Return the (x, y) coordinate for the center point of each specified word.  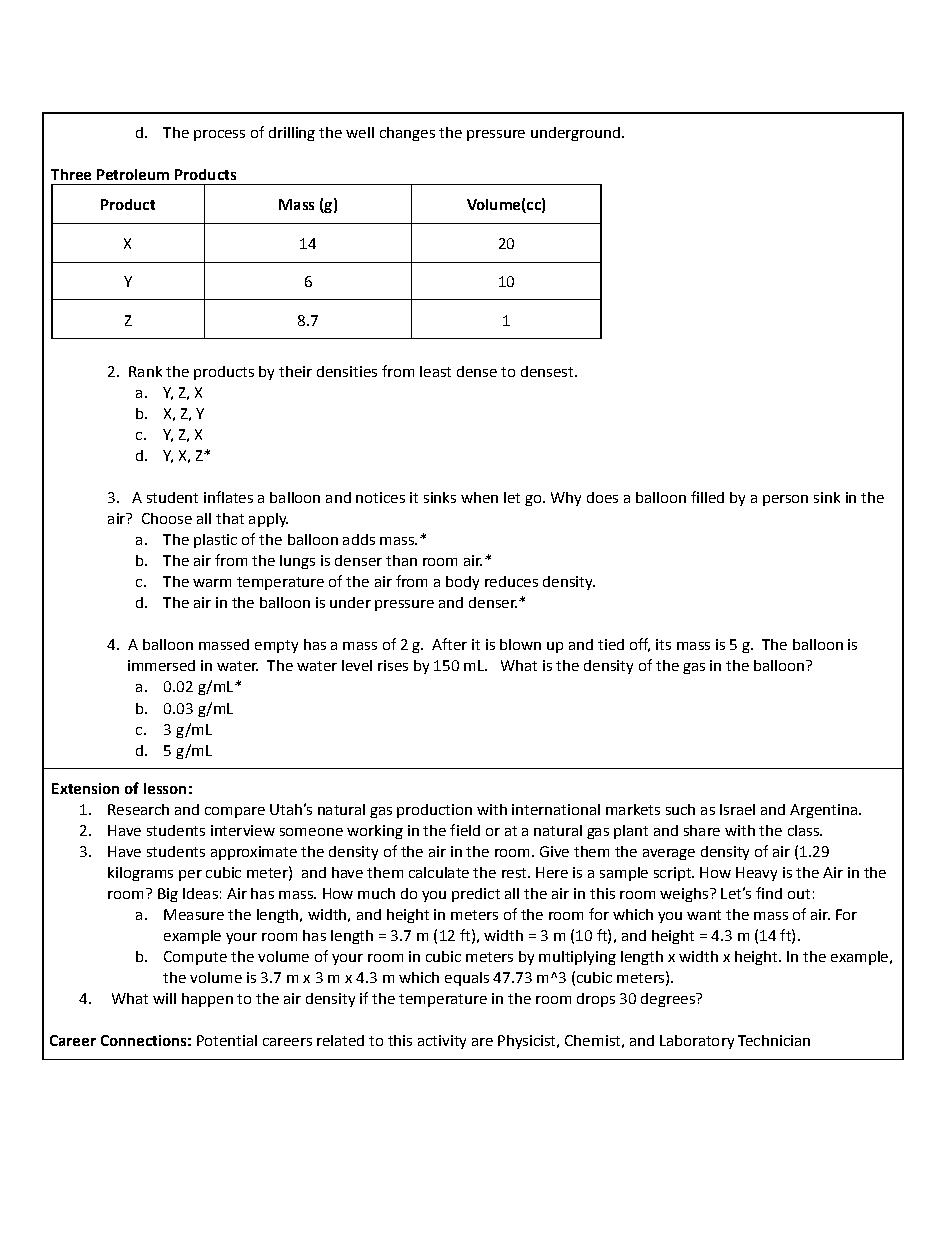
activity (442, 1042)
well (360, 132)
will (164, 998)
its (663, 644)
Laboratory (697, 1042)
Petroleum (133, 174)
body (462, 583)
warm (212, 583)
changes (407, 134)
